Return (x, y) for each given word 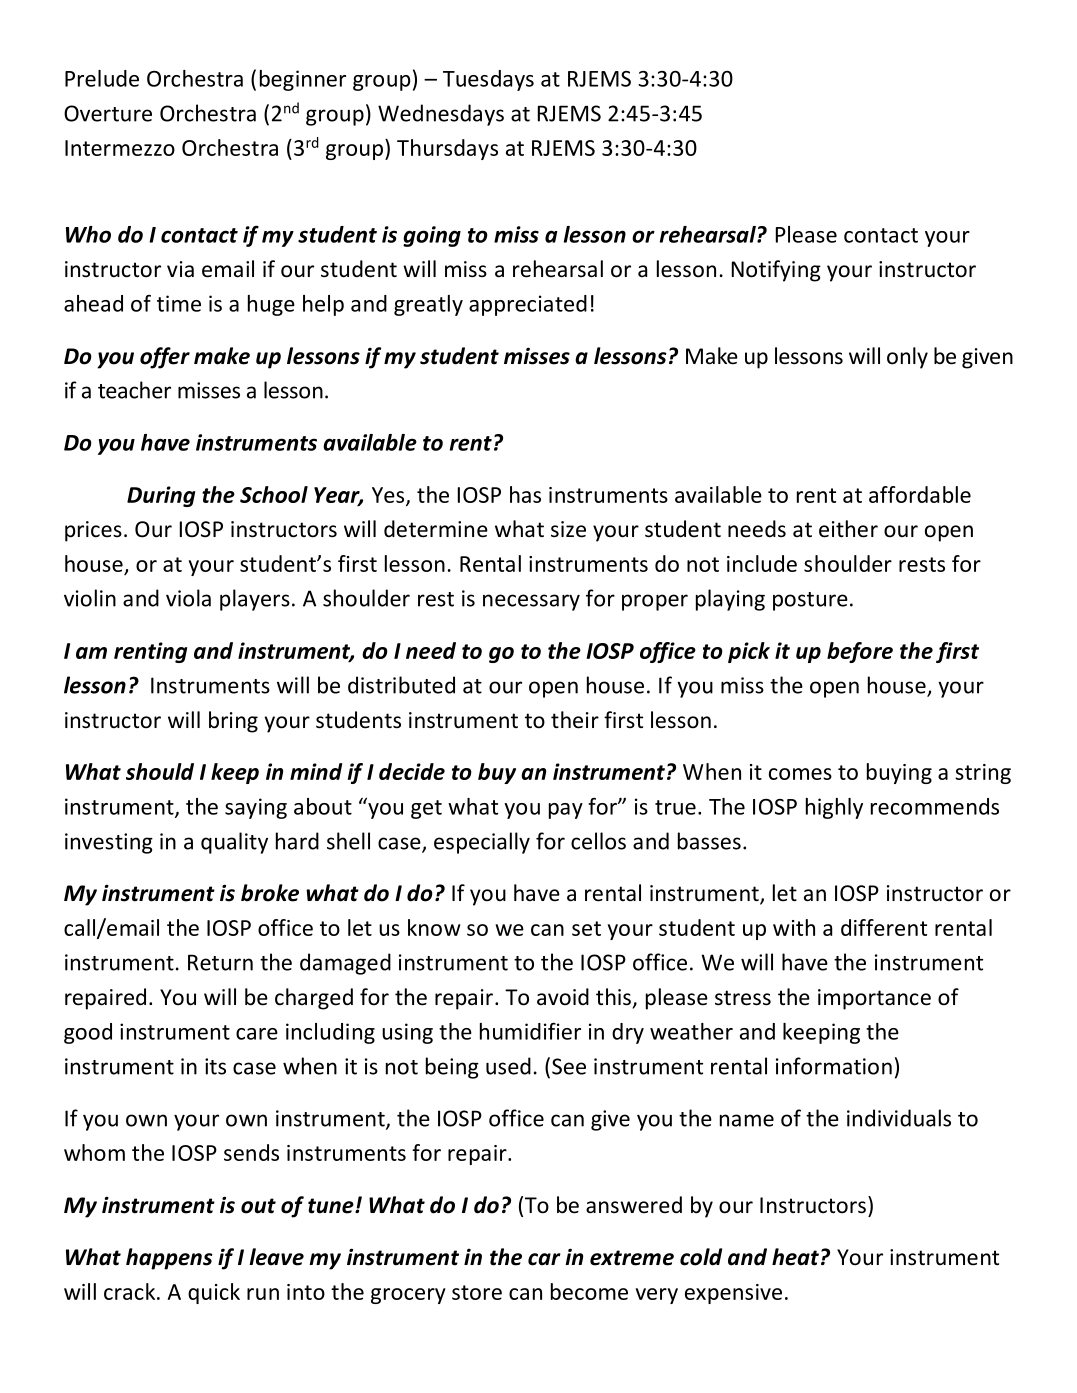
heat (795, 1257)
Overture (108, 113)
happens (169, 1259)
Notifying (776, 271)
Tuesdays (488, 80)
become (589, 1291)
